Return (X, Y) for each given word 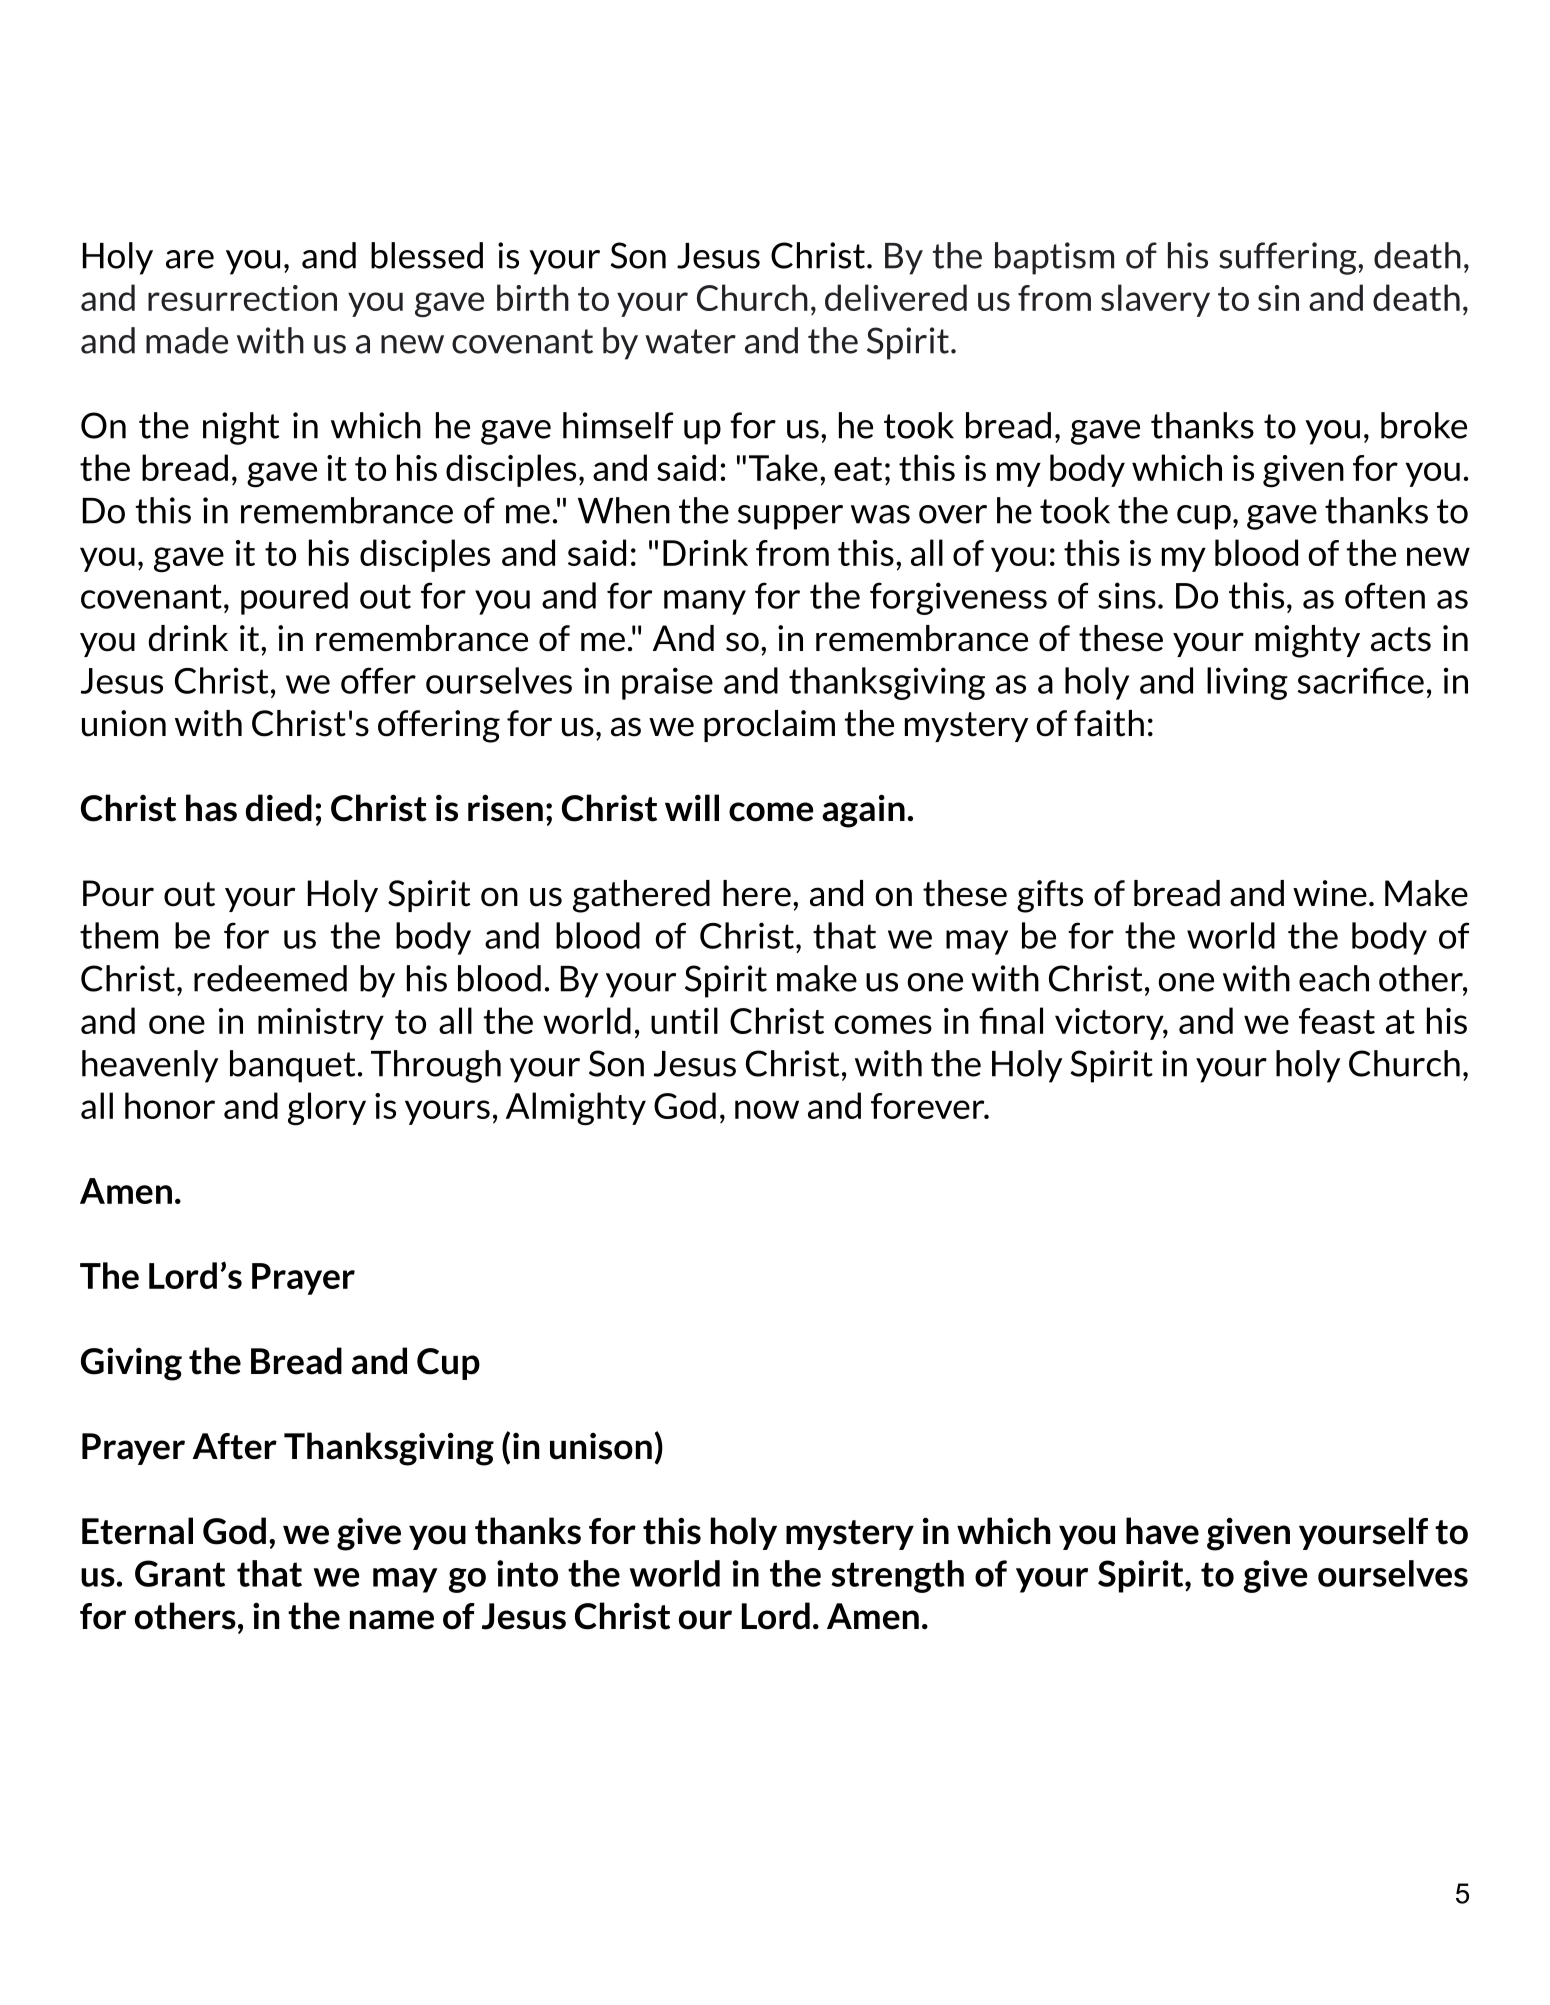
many (705, 602)
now (767, 1109)
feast (1337, 1021)
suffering (1289, 258)
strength (897, 1576)
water (690, 341)
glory (327, 1109)
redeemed (270, 978)
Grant (180, 1573)
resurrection (242, 298)
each (1334, 978)
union (124, 723)
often (1385, 595)
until (684, 1020)
